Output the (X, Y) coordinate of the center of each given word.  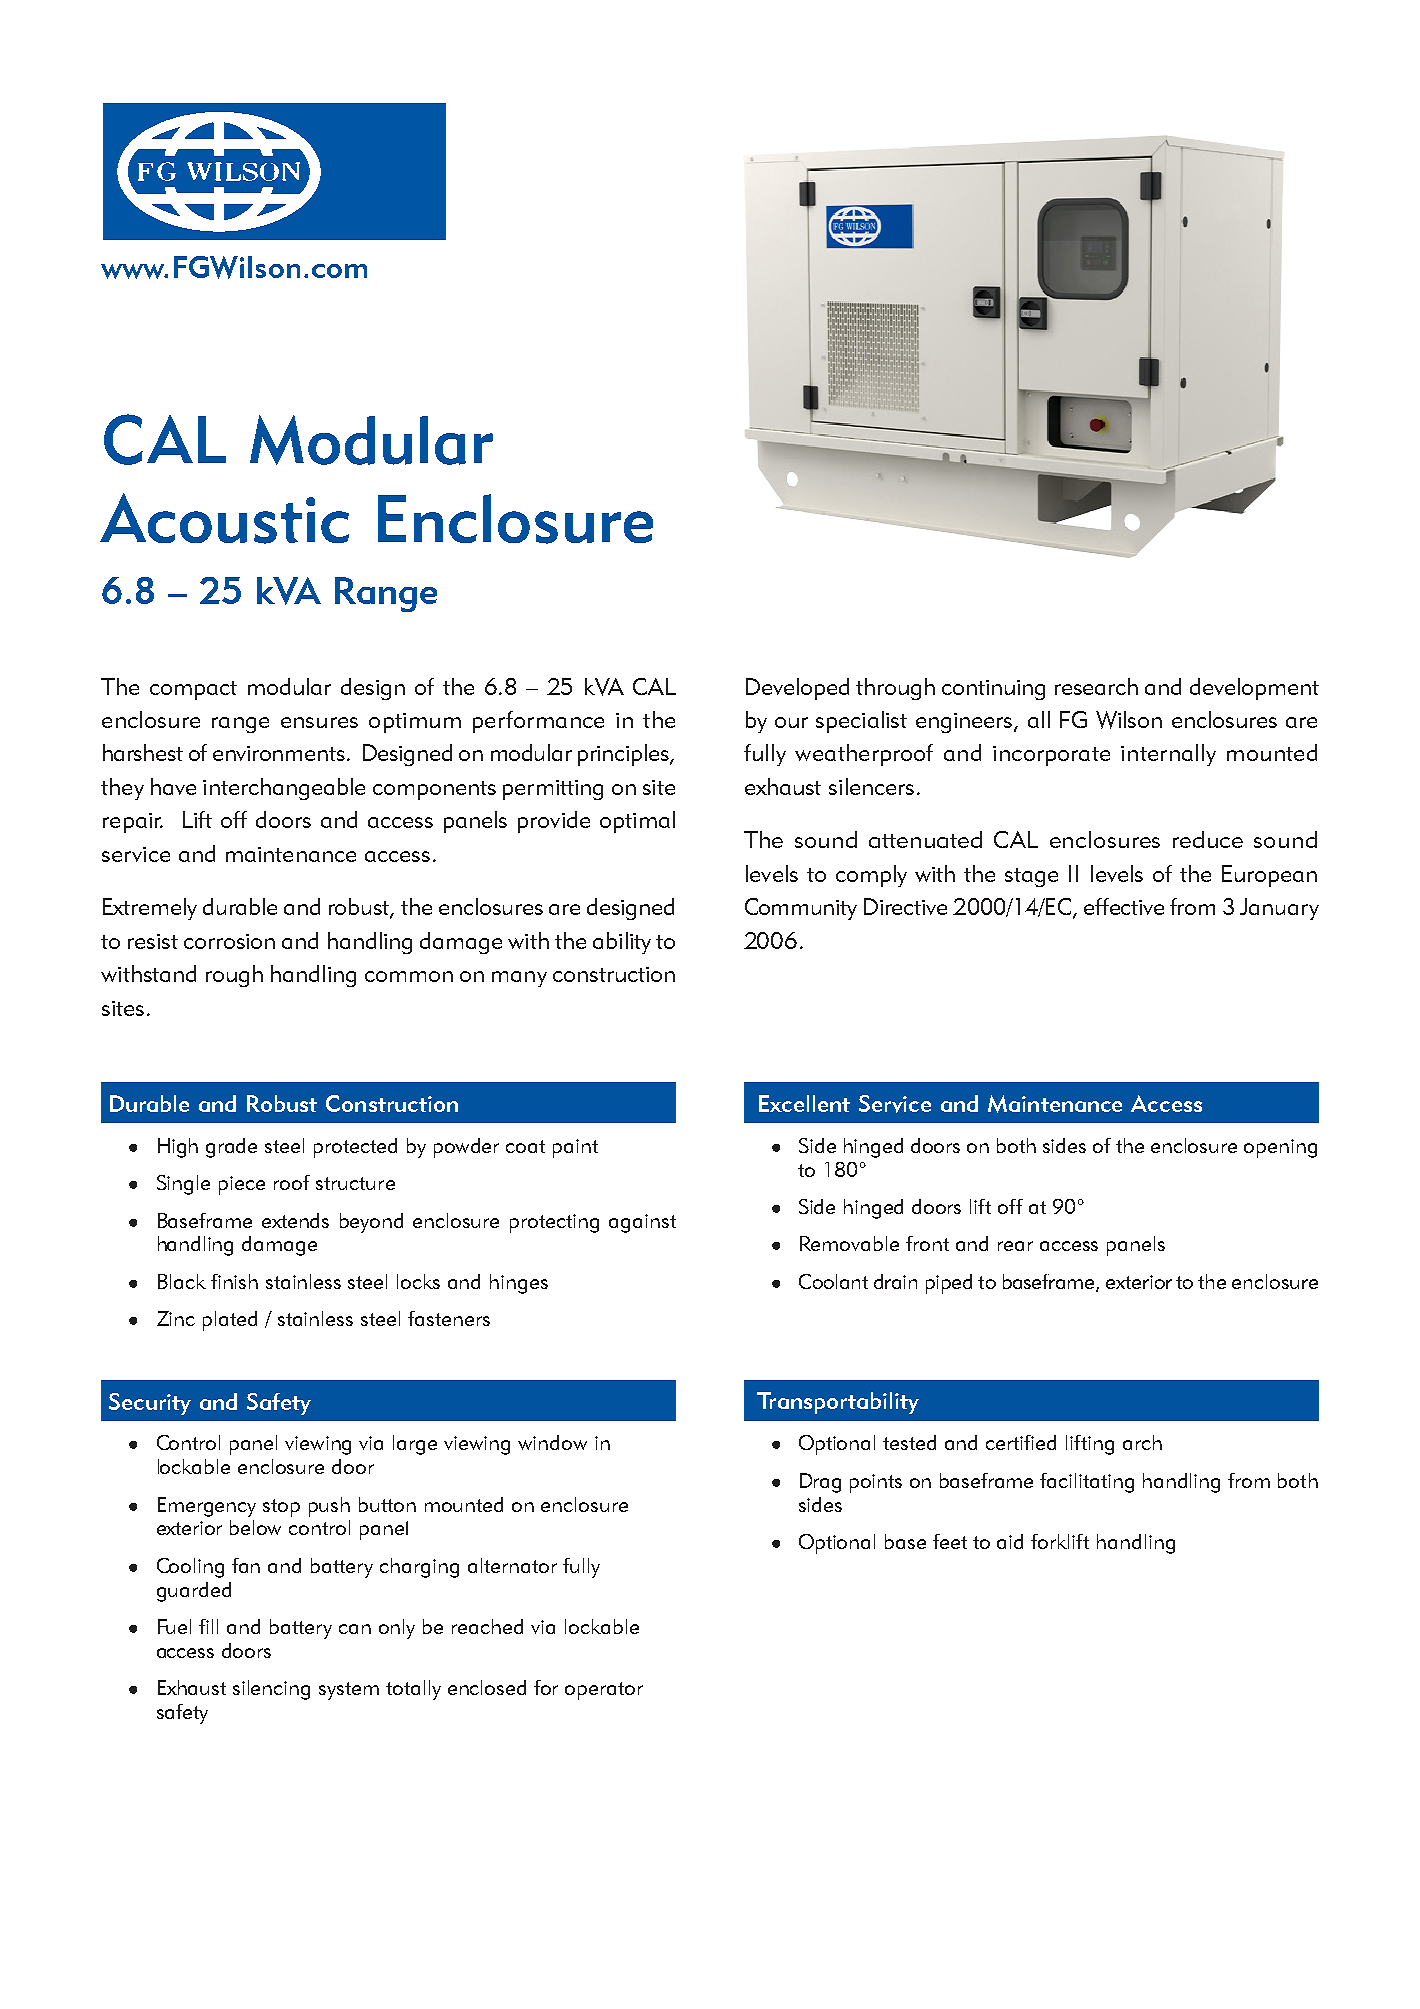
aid (1010, 1541)
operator (604, 1691)
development (1254, 689)
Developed (797, 689)
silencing (271, 1690)
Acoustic (224, 518)
